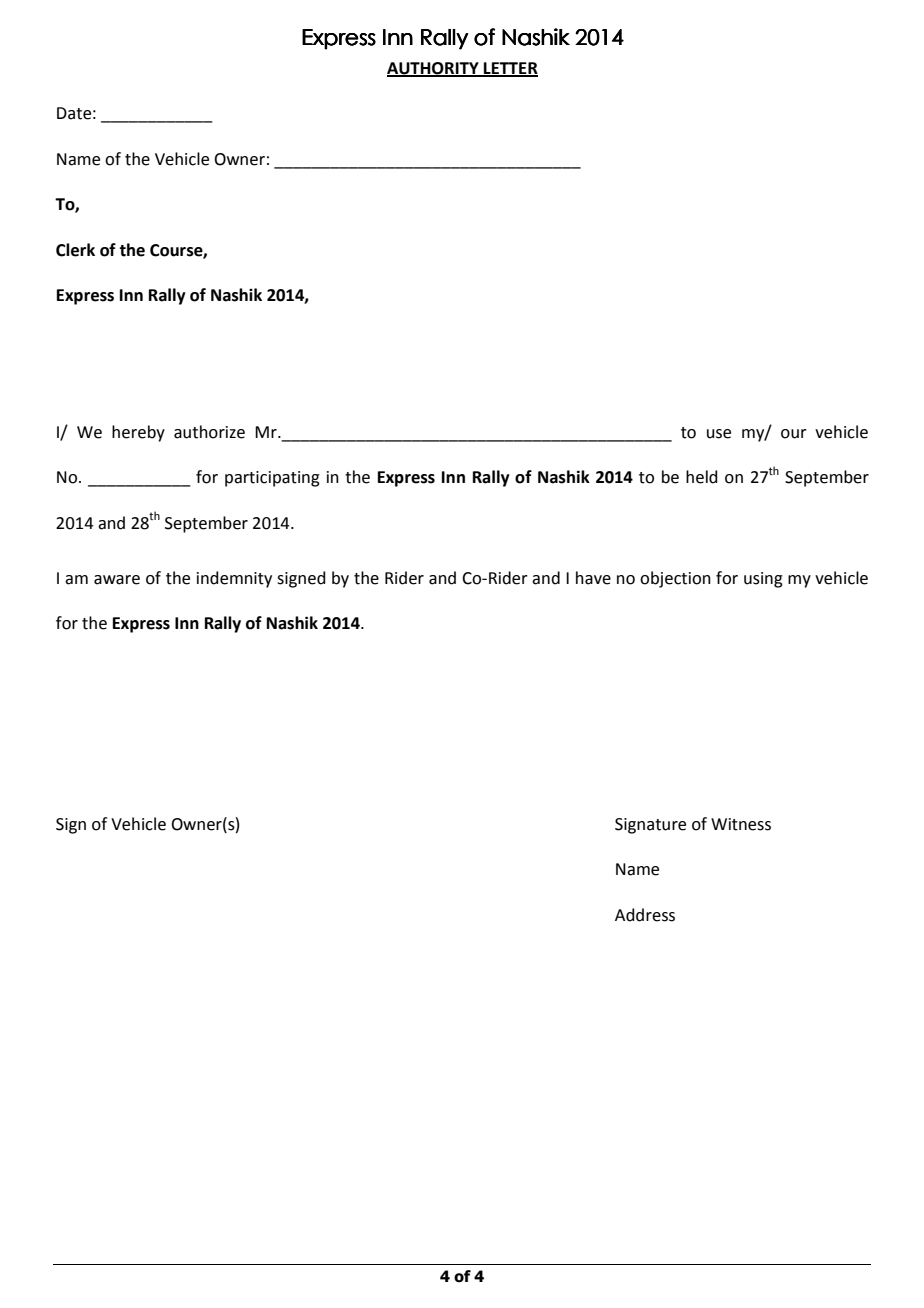 The height and width of the document is (1308, 924). What do you see at coordinates (675, 579) in the document?
I see `objection` at bounding box center [675, 579].
